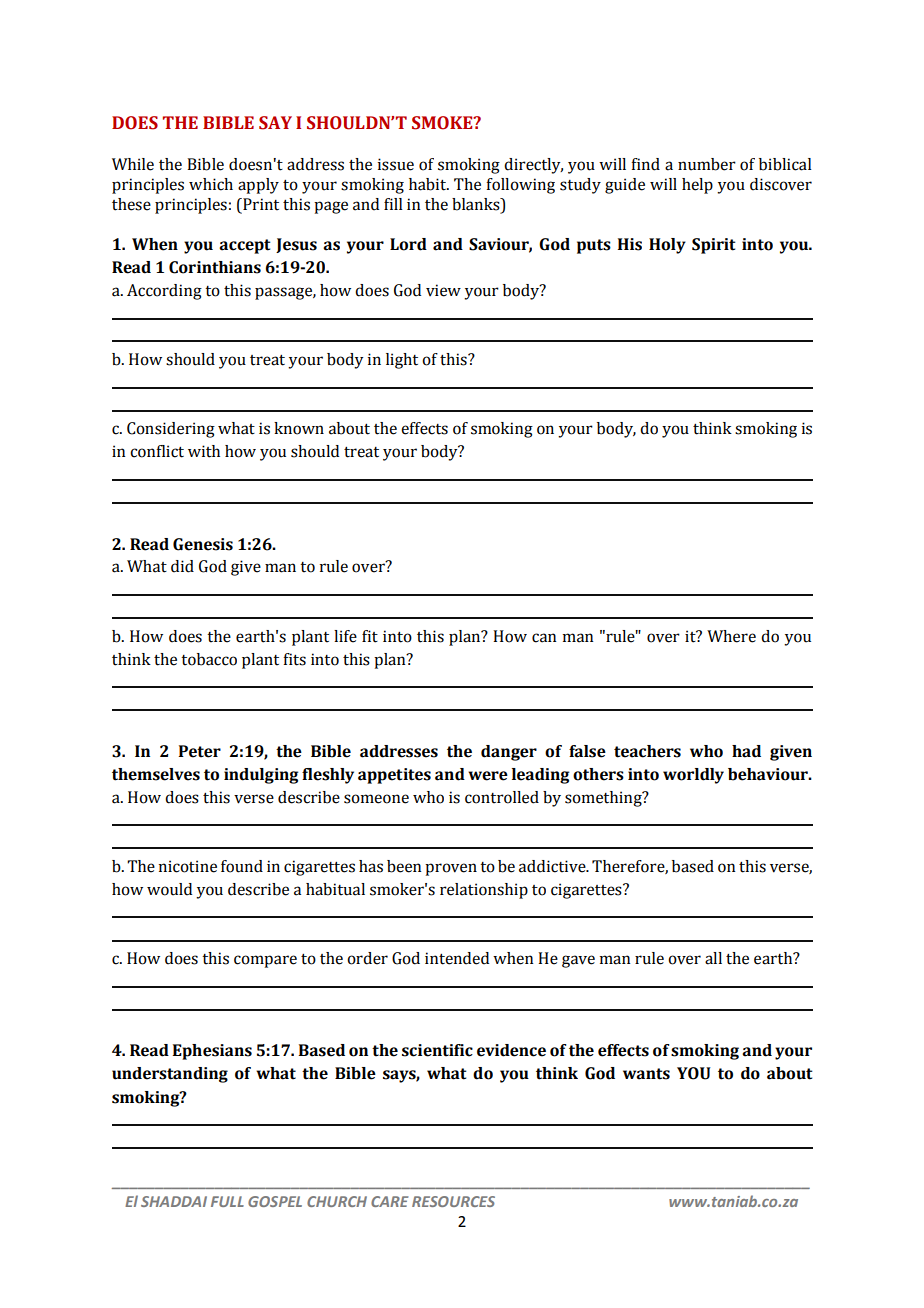  What do you see at coordinates (227, 1201) in the screenshot?
I see `FULL` at bounding box center [227, 1201].
